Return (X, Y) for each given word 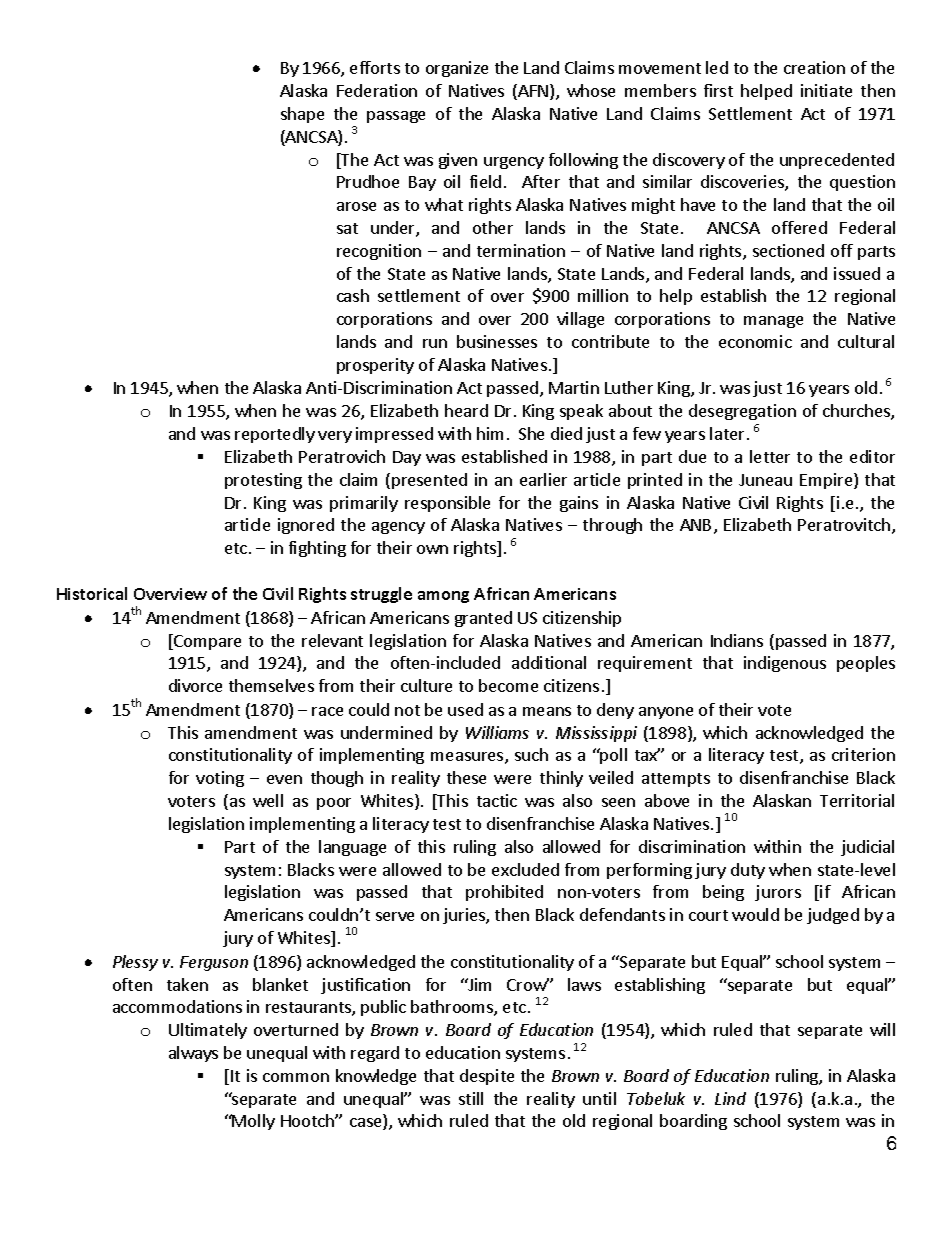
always (193, 1054)
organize (457, 69)
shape (302, 115)
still (471, 1098)
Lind (730, 1098)
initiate (826, 90)
